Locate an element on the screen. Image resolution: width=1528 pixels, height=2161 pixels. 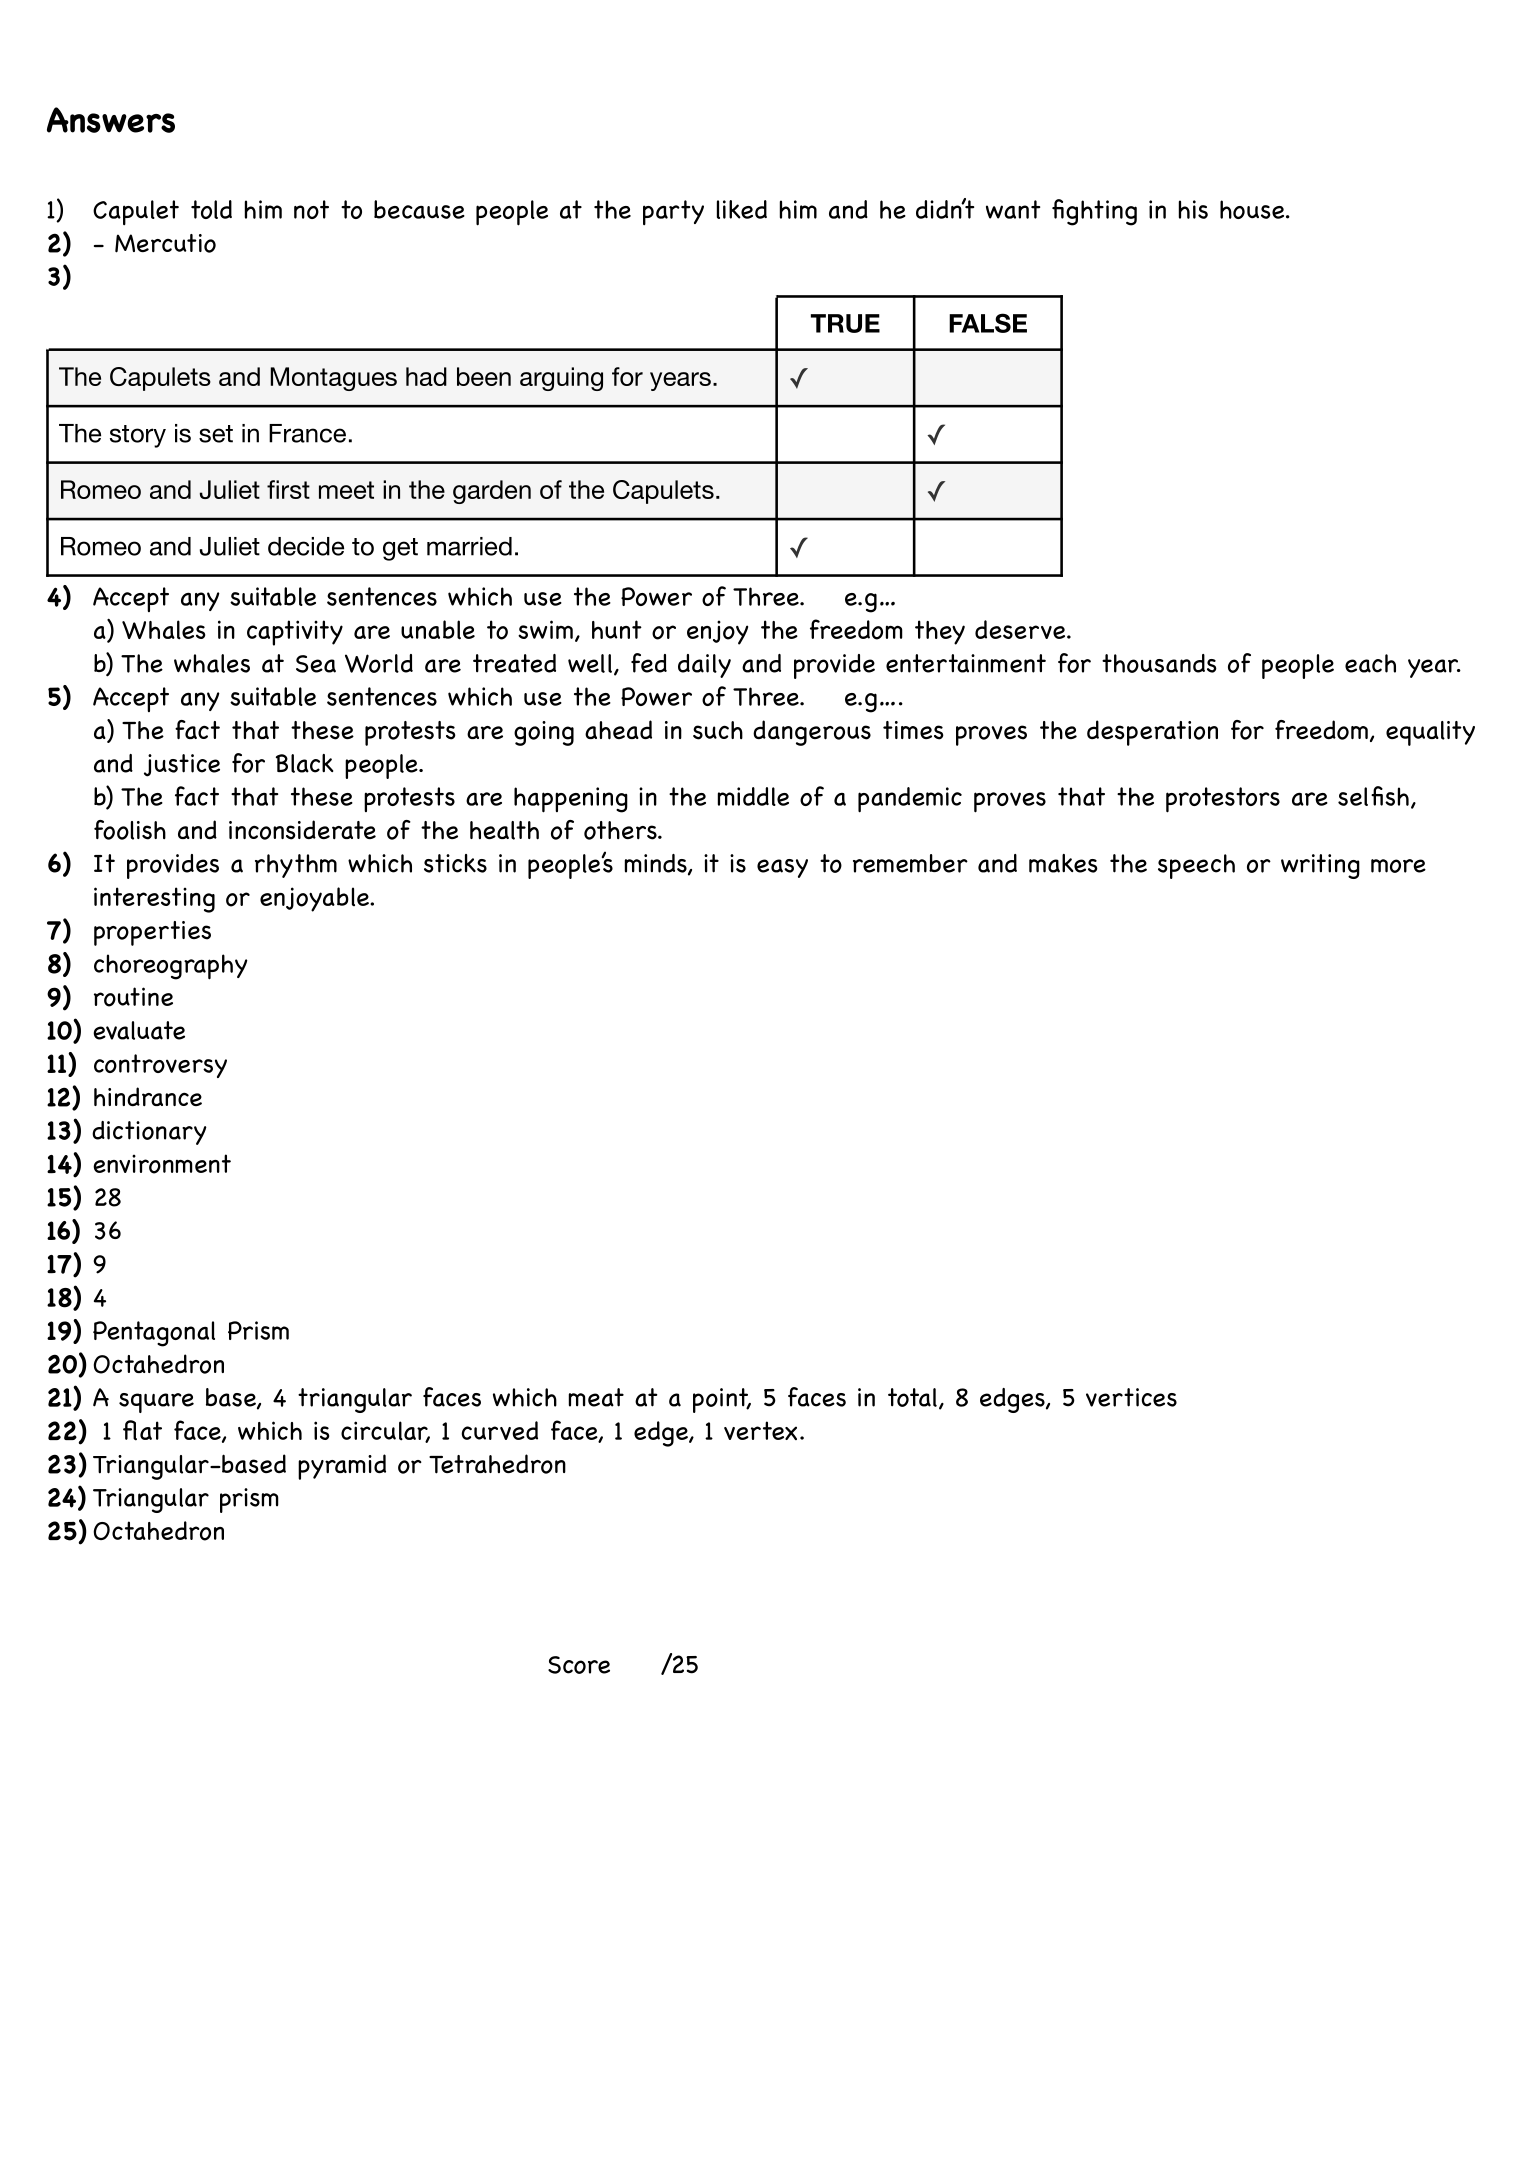
writing is located at coordinates (1320, 866).
